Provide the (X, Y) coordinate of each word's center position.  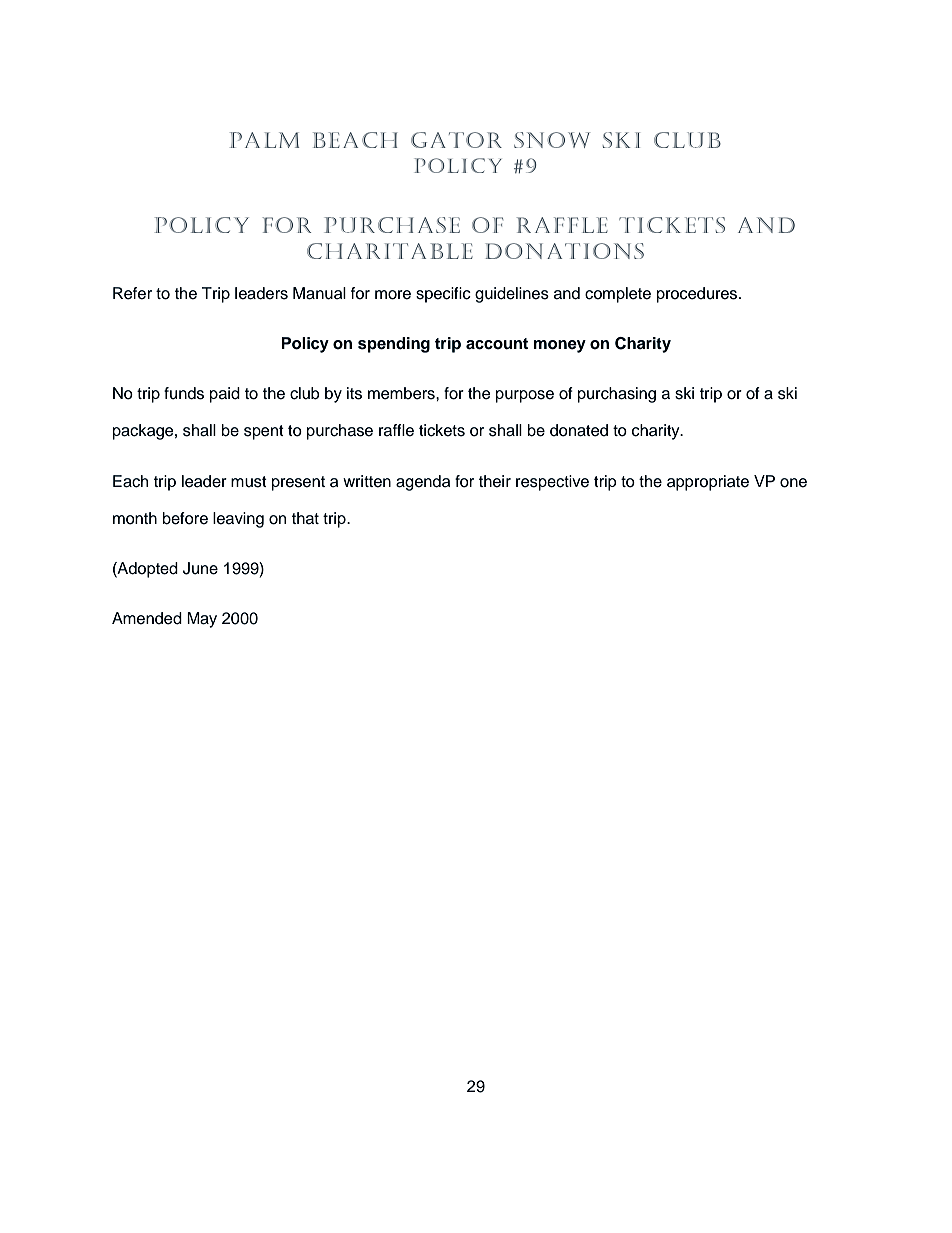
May (202, 620)
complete (618, 295)
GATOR (456, 140)
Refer (132, 293)
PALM (264, 140)
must (249, 482)
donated (579, 430)
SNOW (552, 140)
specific (443, 295)
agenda (423, 483)
